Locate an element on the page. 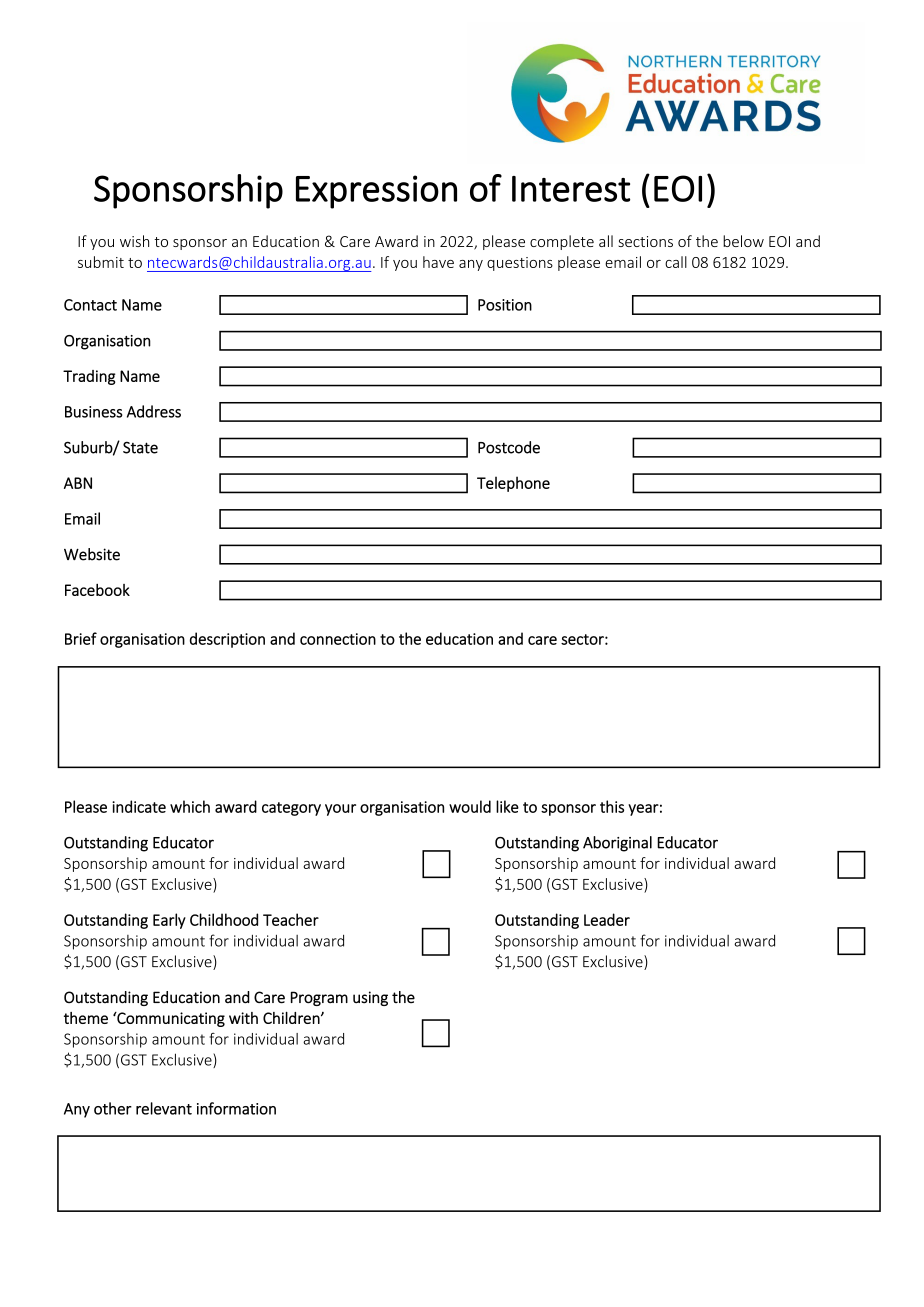 The height and width of the image is (1307, 924). relevant is located at coordinates (164, 1108).
